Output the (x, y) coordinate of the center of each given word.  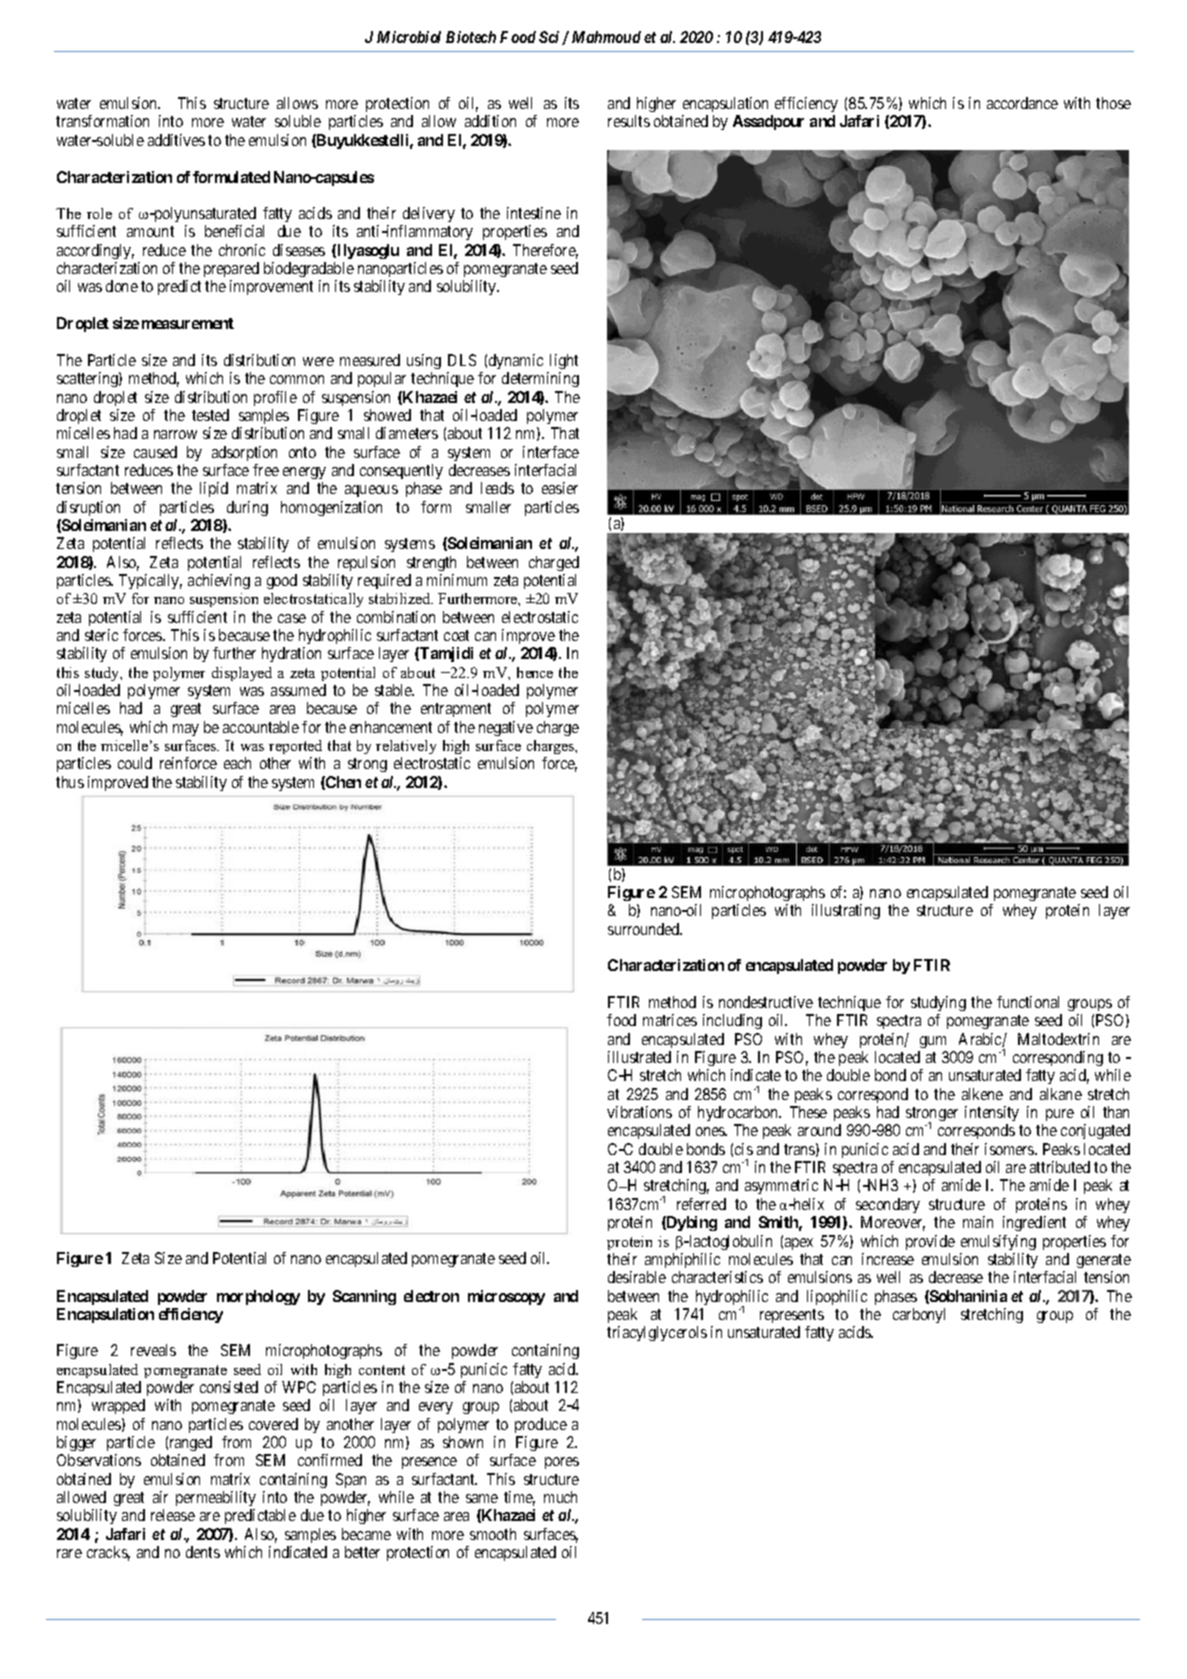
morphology (258, 1297)
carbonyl (919, 1315)
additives (176, 140)
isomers (1010, 1149)
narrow (175, 434)
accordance (1022, 103)
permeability (216, 1500)
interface (551, 452)
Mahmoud (606, 37)
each (237, 763)
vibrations (639, 1112)
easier (560, 488)
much (560, 1497)
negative (506, 728)
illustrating (846, 911)
